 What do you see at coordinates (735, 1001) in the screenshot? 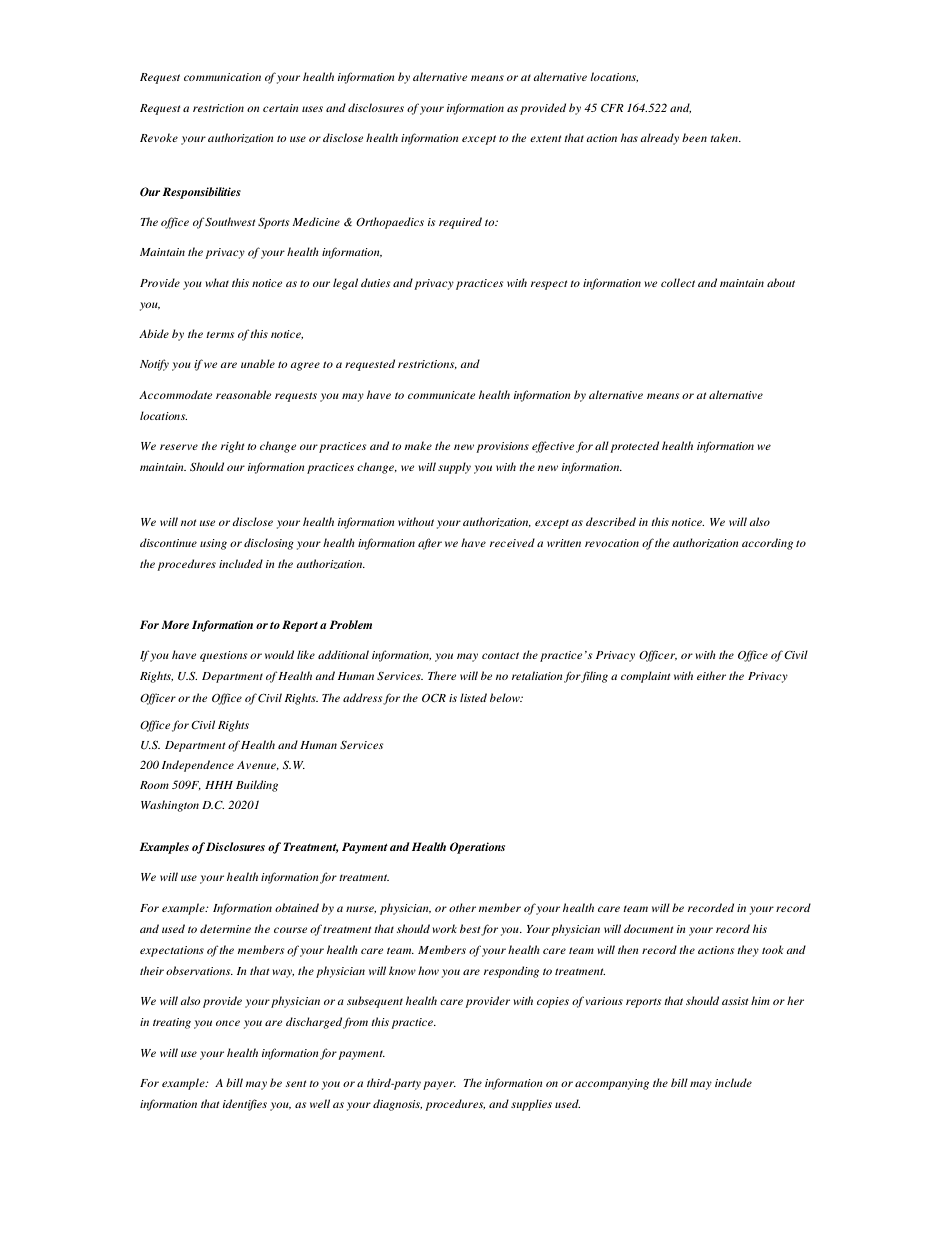
I see `assist` at bounding box center [735, 1001].
